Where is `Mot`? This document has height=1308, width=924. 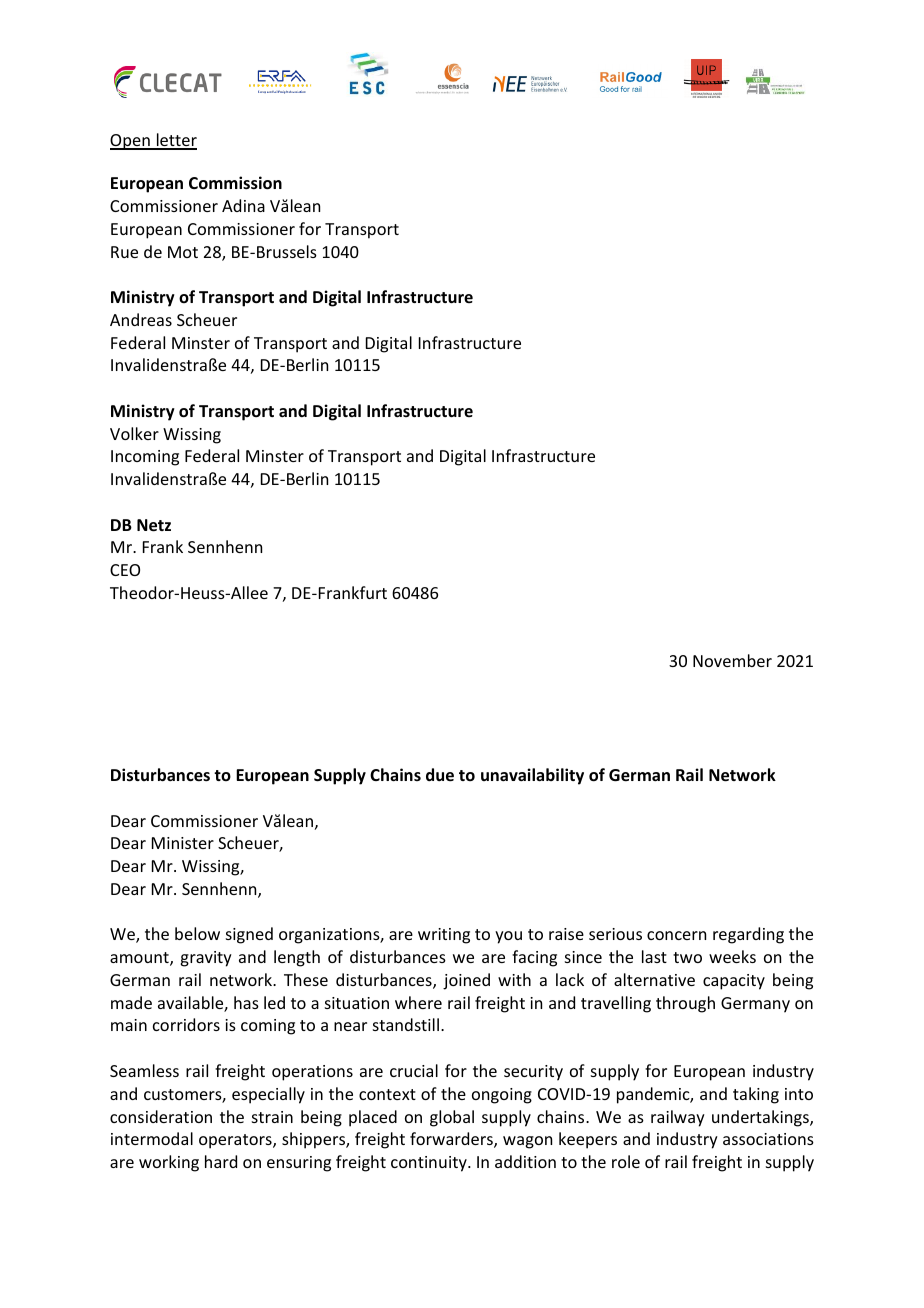
Mot is located at coordinates (183, 252).
